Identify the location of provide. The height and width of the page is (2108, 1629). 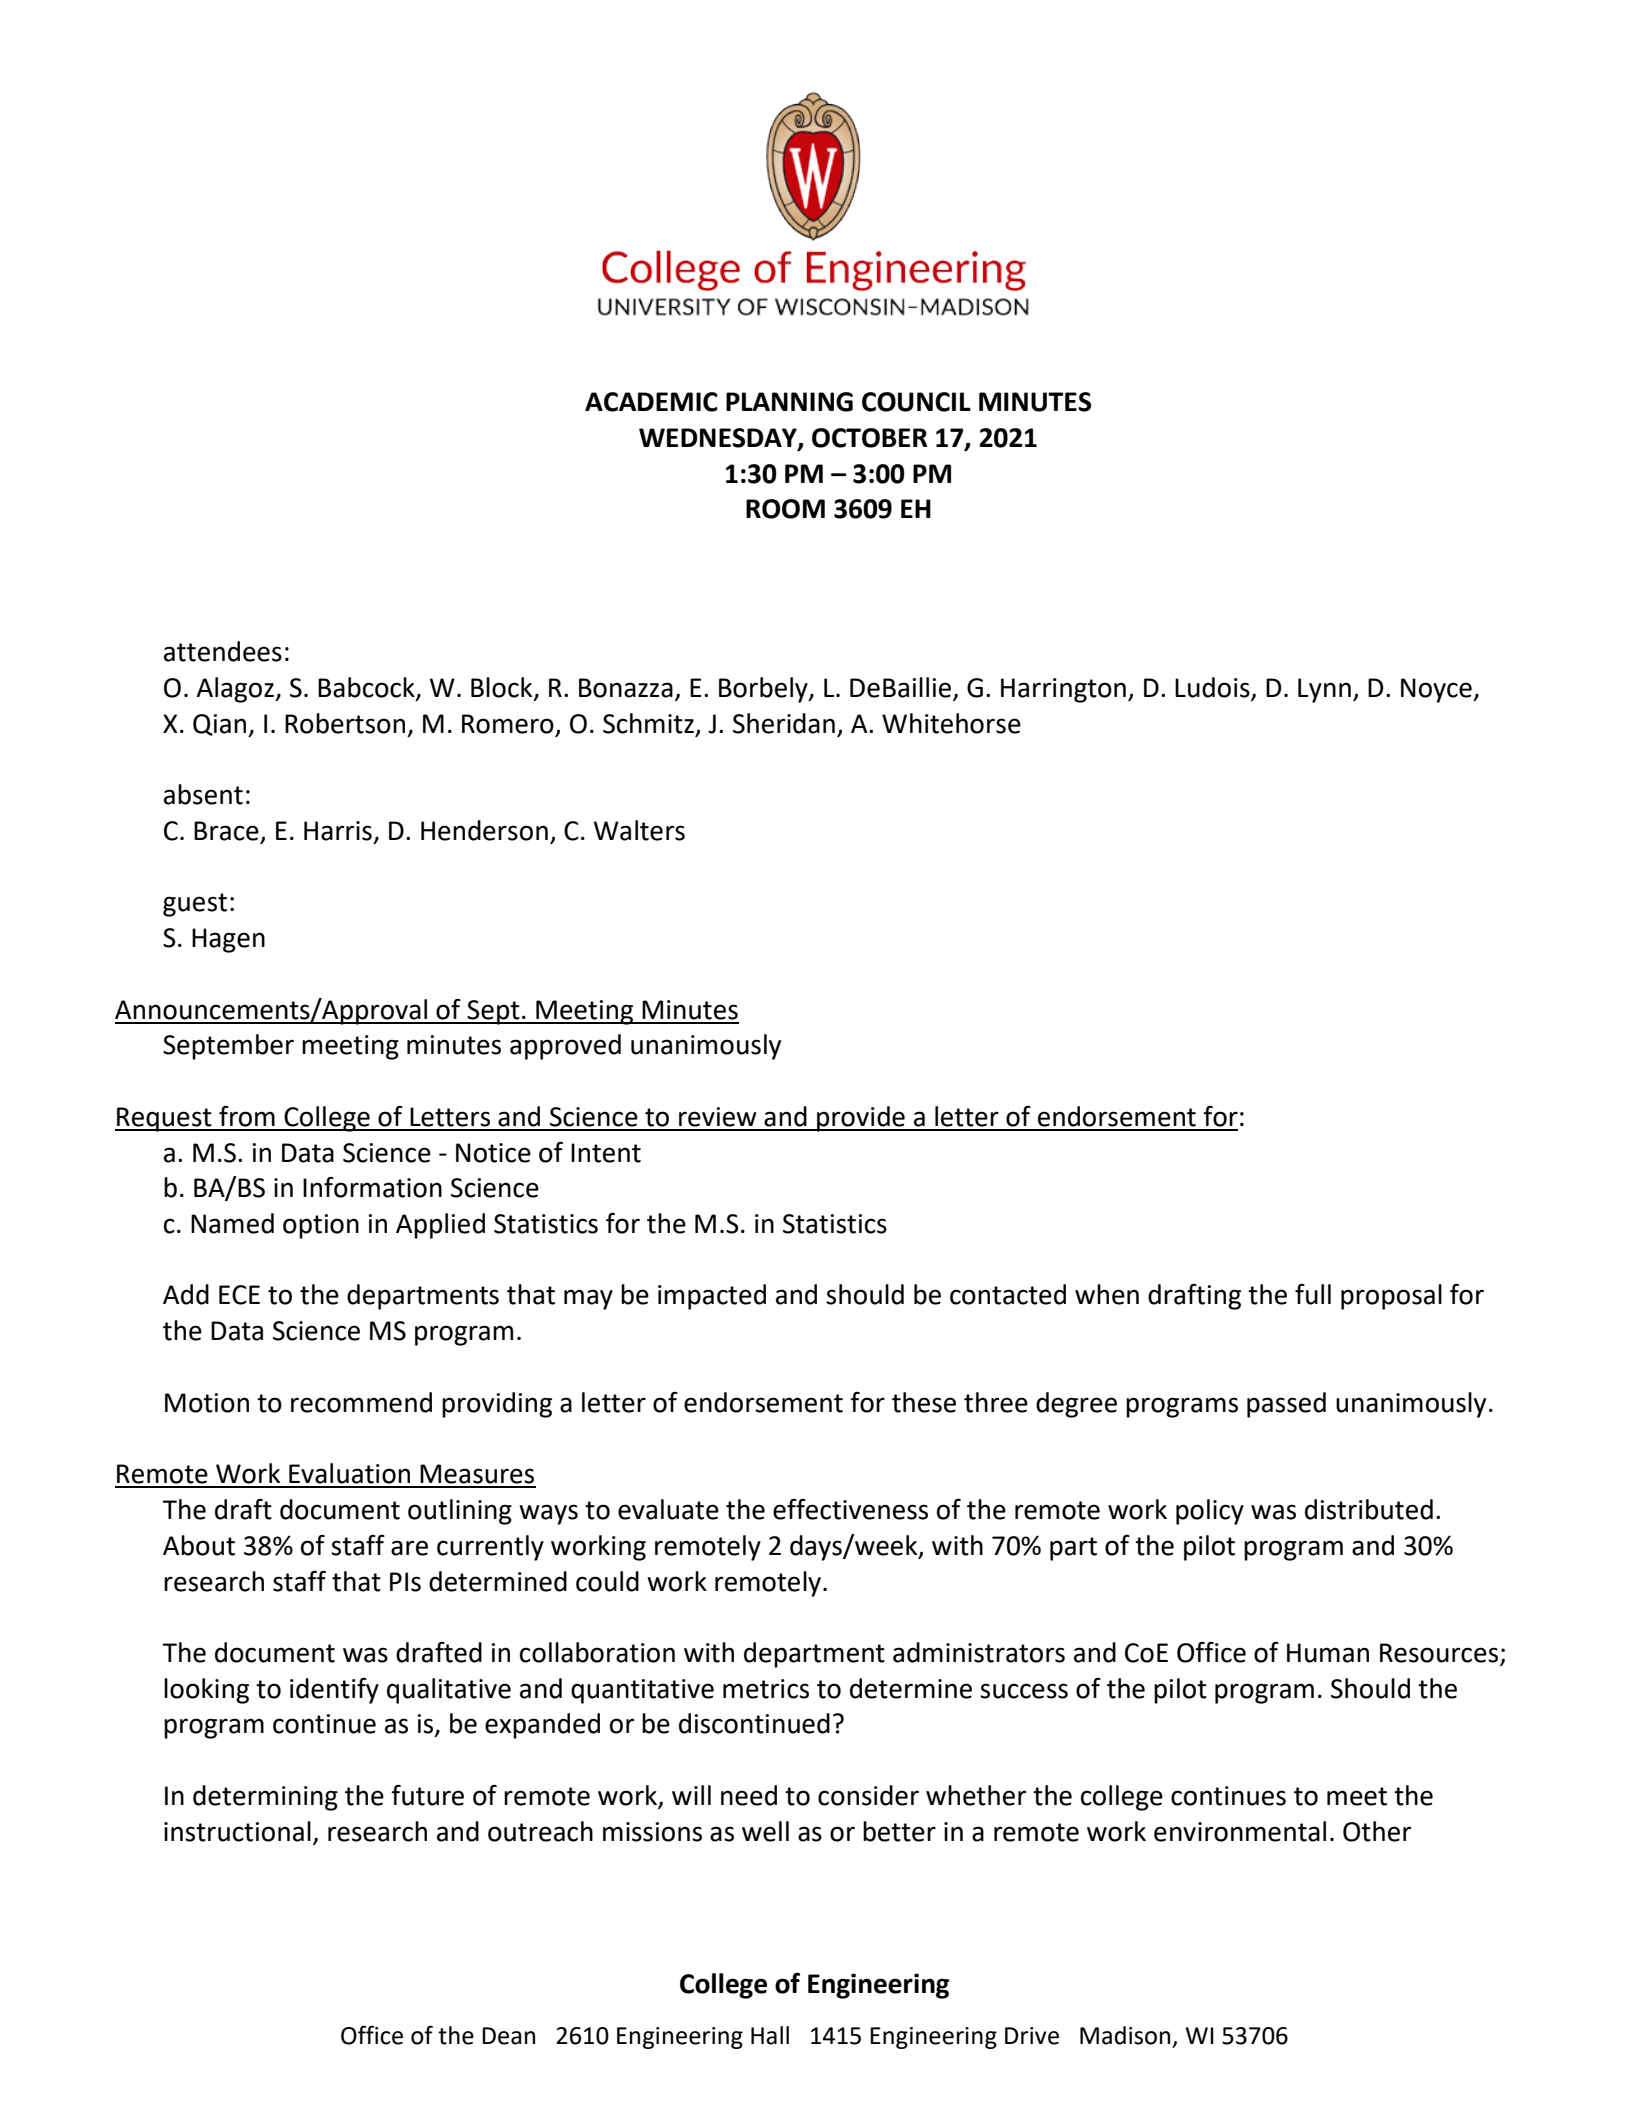
(861, 1119).
